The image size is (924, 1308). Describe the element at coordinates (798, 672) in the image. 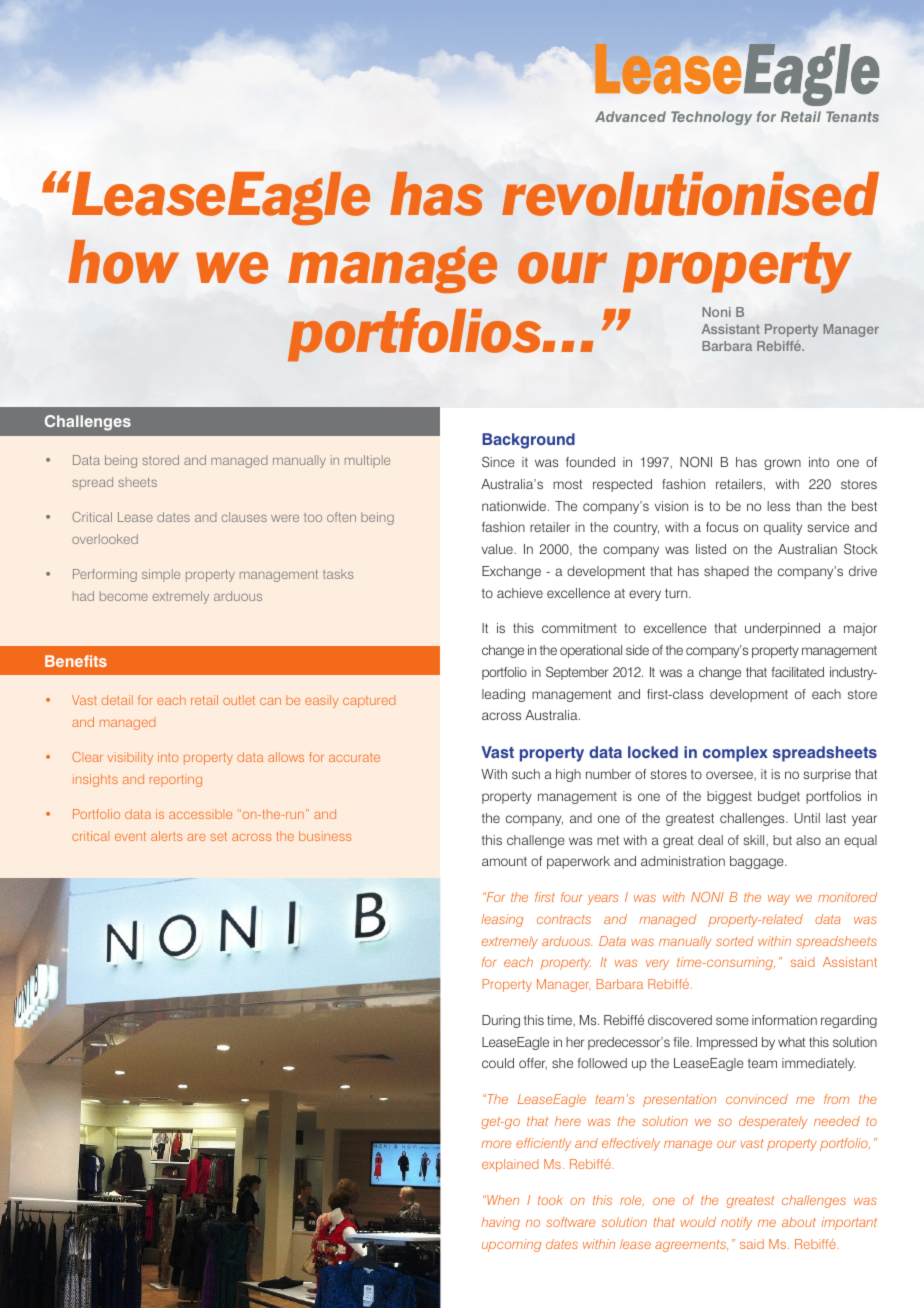

I see `facilitated` at that location.
